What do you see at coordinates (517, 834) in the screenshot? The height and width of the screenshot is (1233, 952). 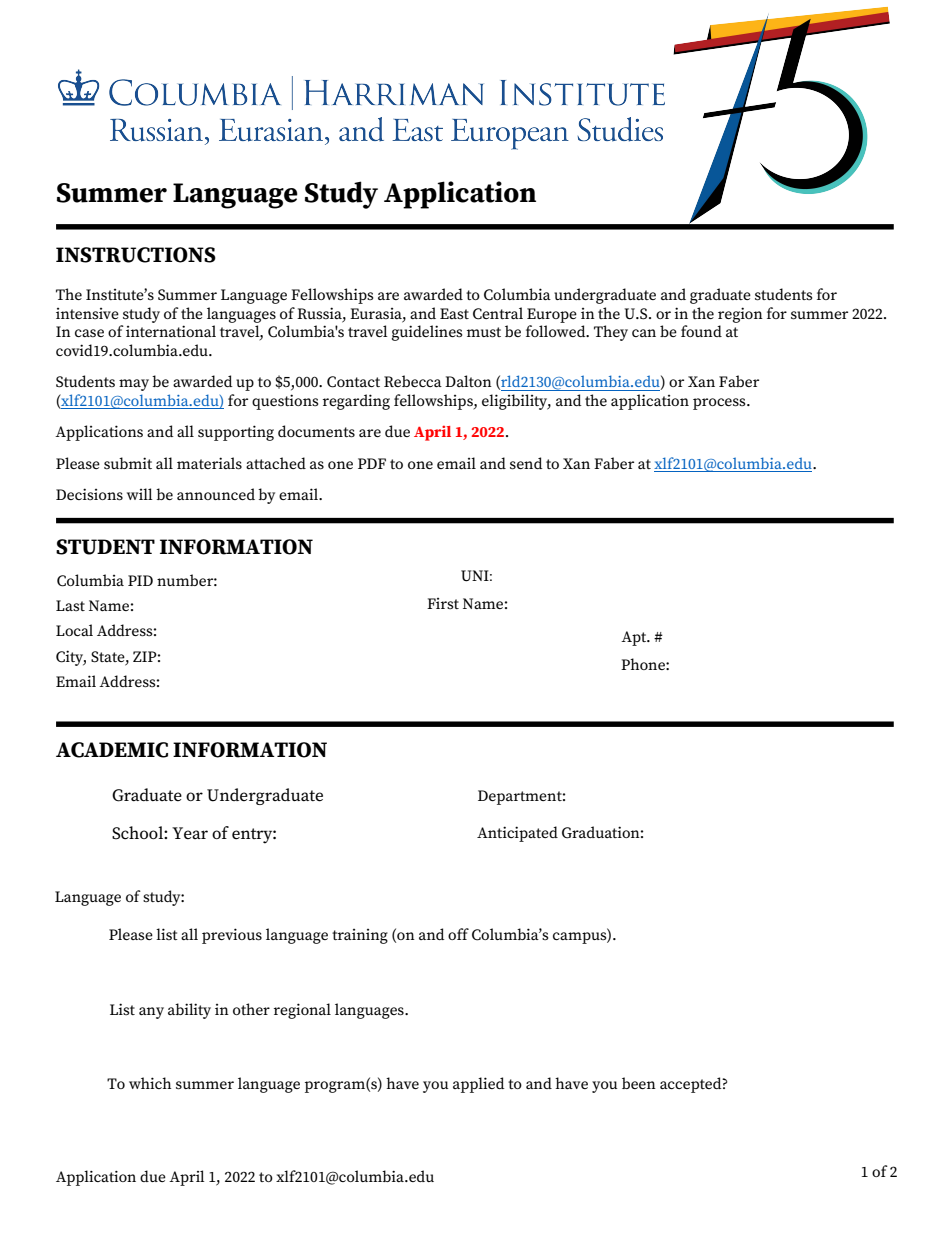 I see `Anticipated` at bounding box center [517, 834].
